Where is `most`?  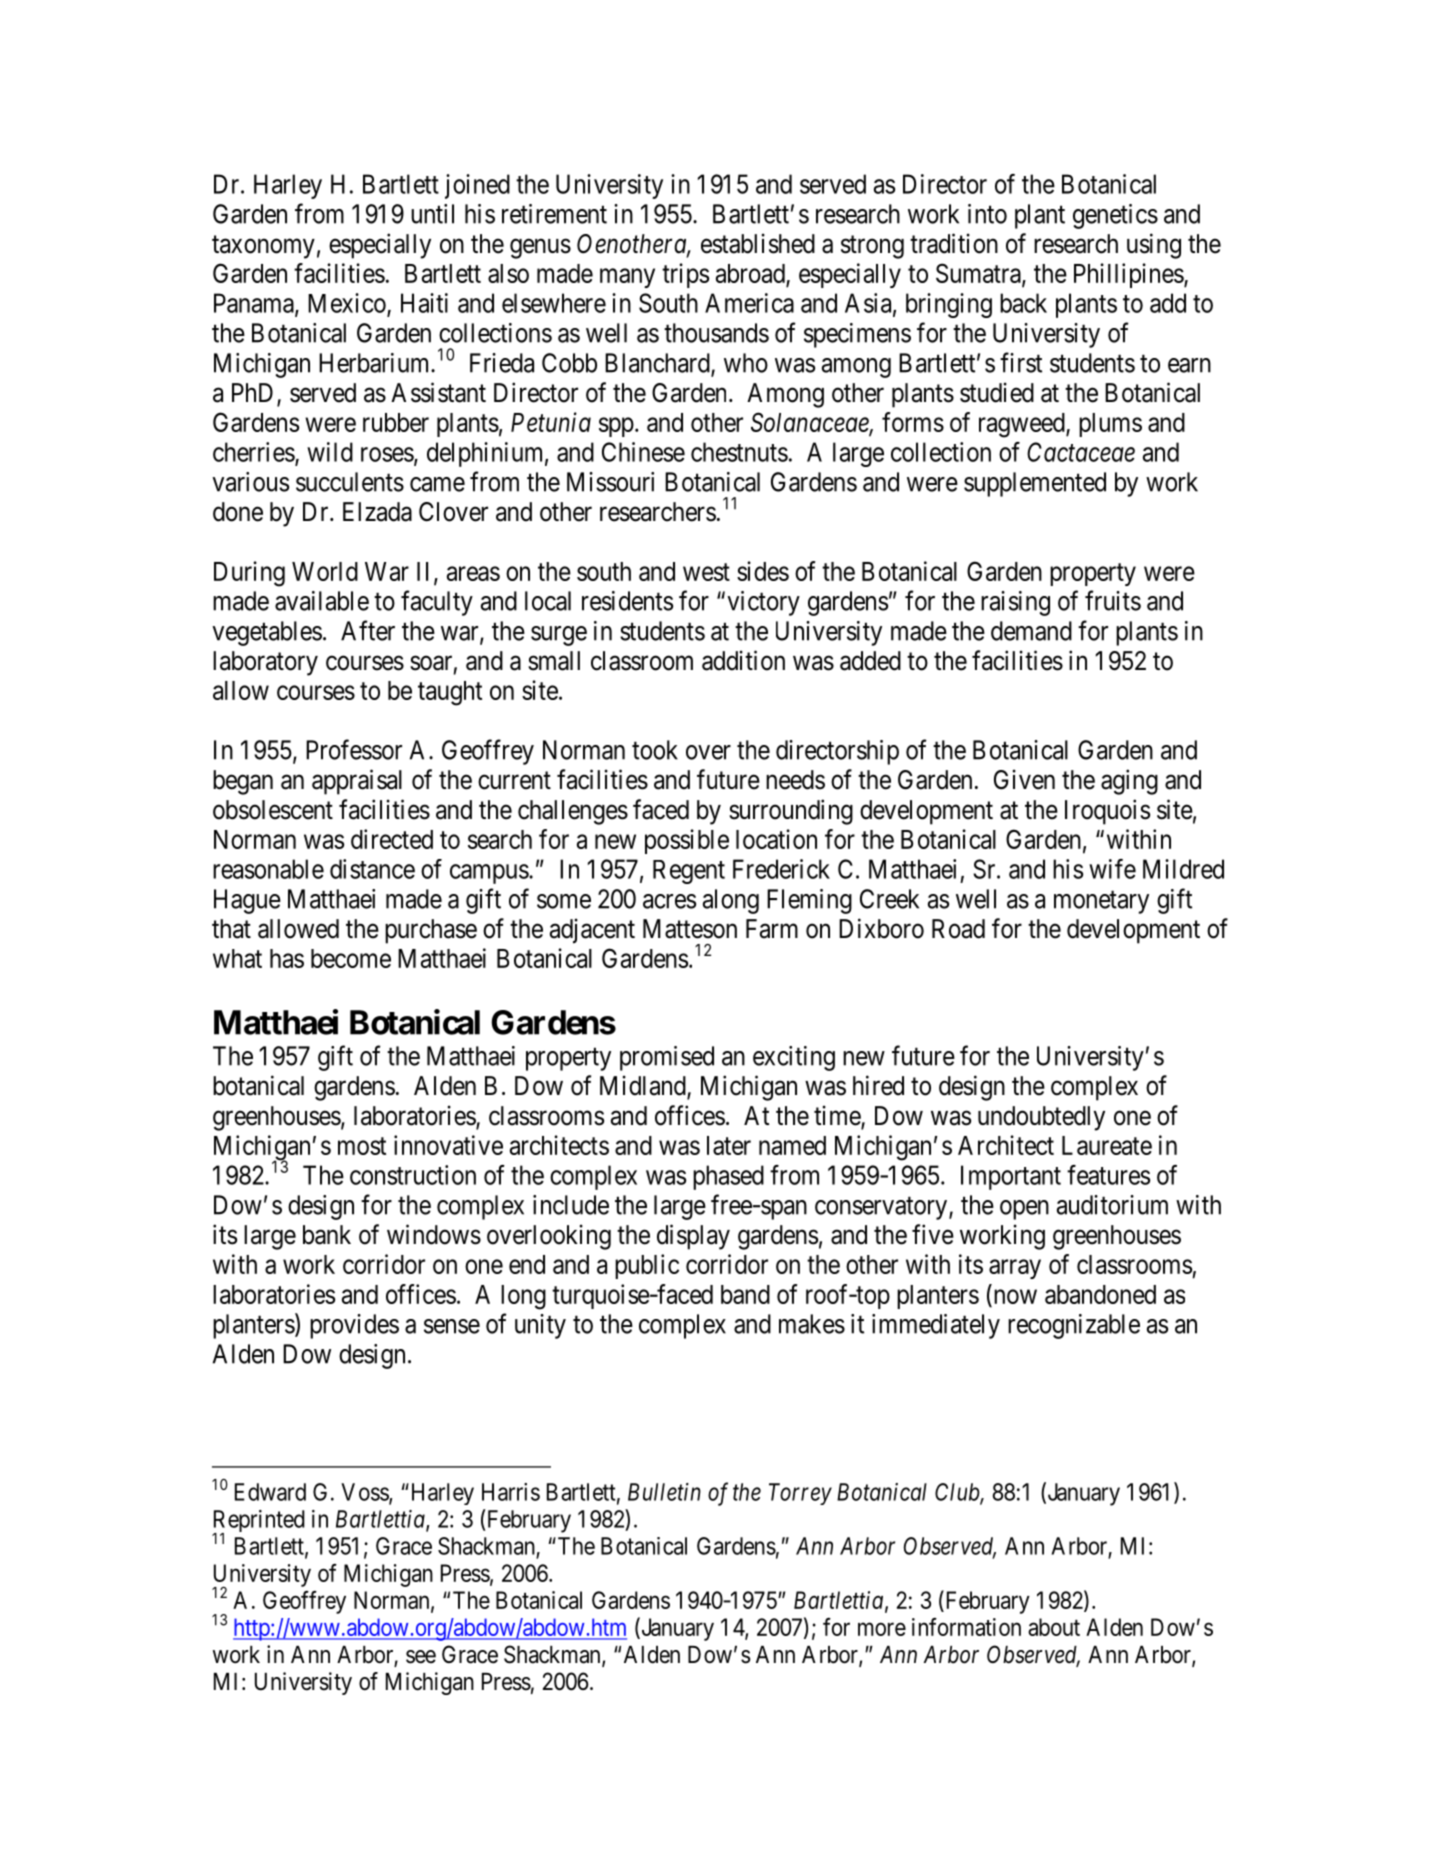
most is located at coordinates (362, 1146).
